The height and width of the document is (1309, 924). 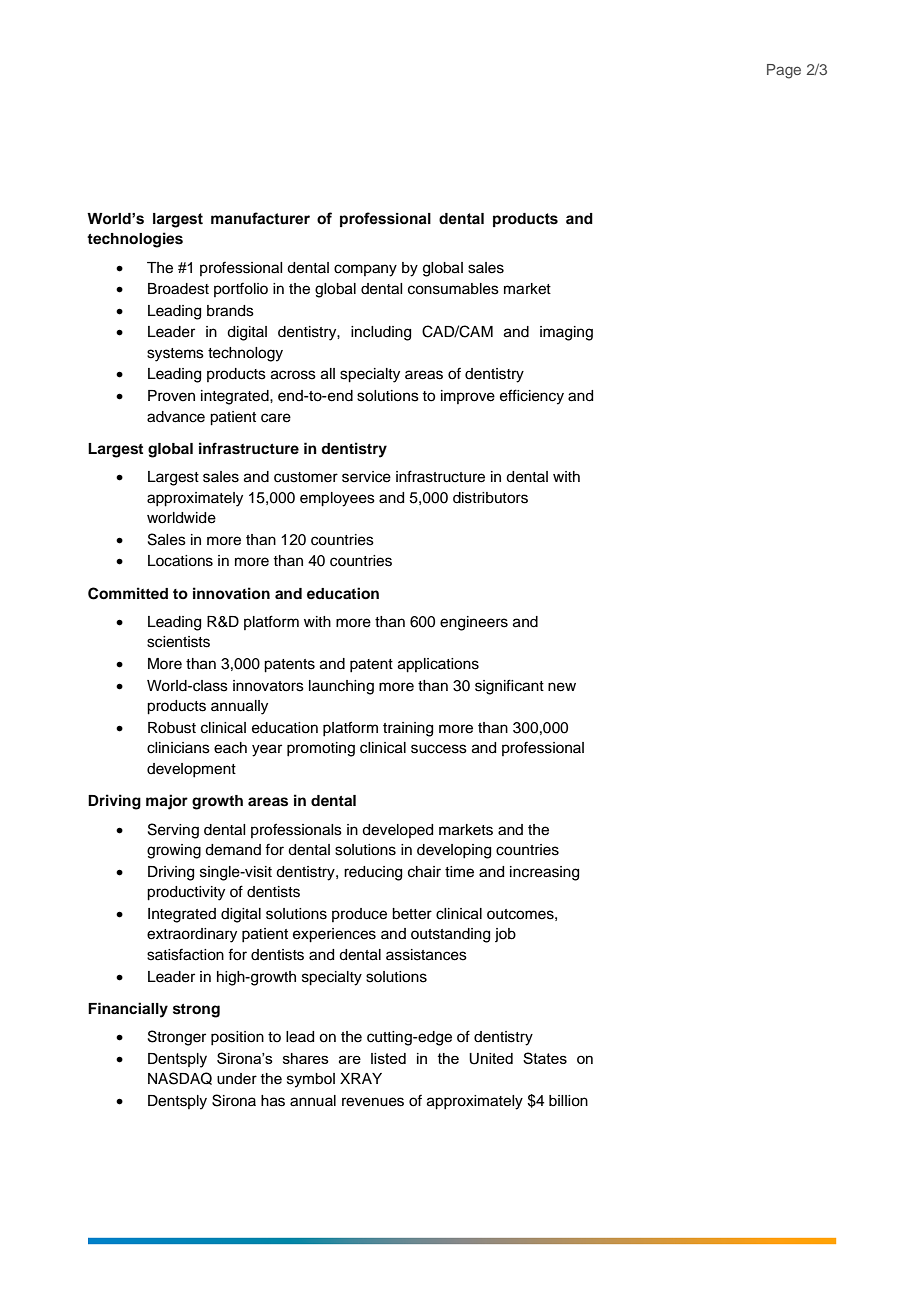 I want to click on Serving, so click(x=173, y=831).
